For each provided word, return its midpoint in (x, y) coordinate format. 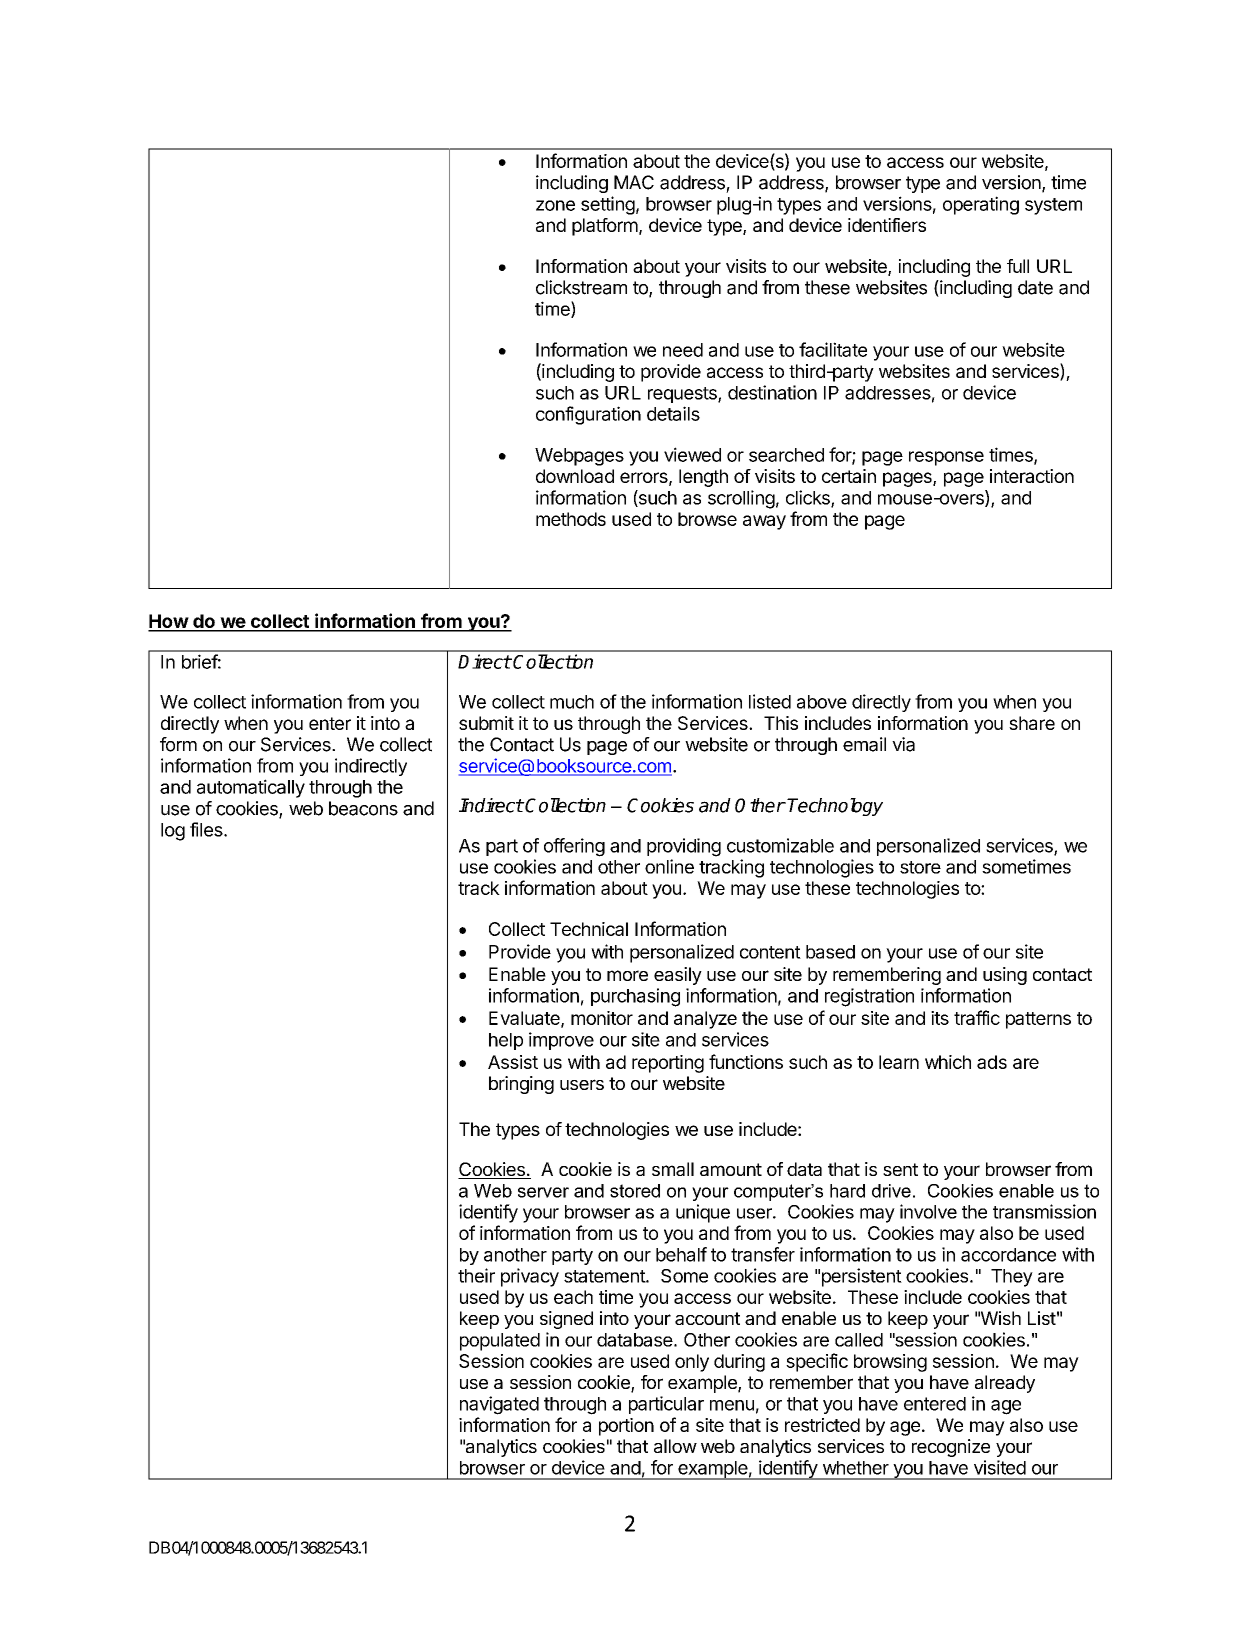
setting (608, 205)
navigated (499, 1405)
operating (981, 205)
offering (574, 847)
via (903, 744)
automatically (251, 788)
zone (555, 205)
